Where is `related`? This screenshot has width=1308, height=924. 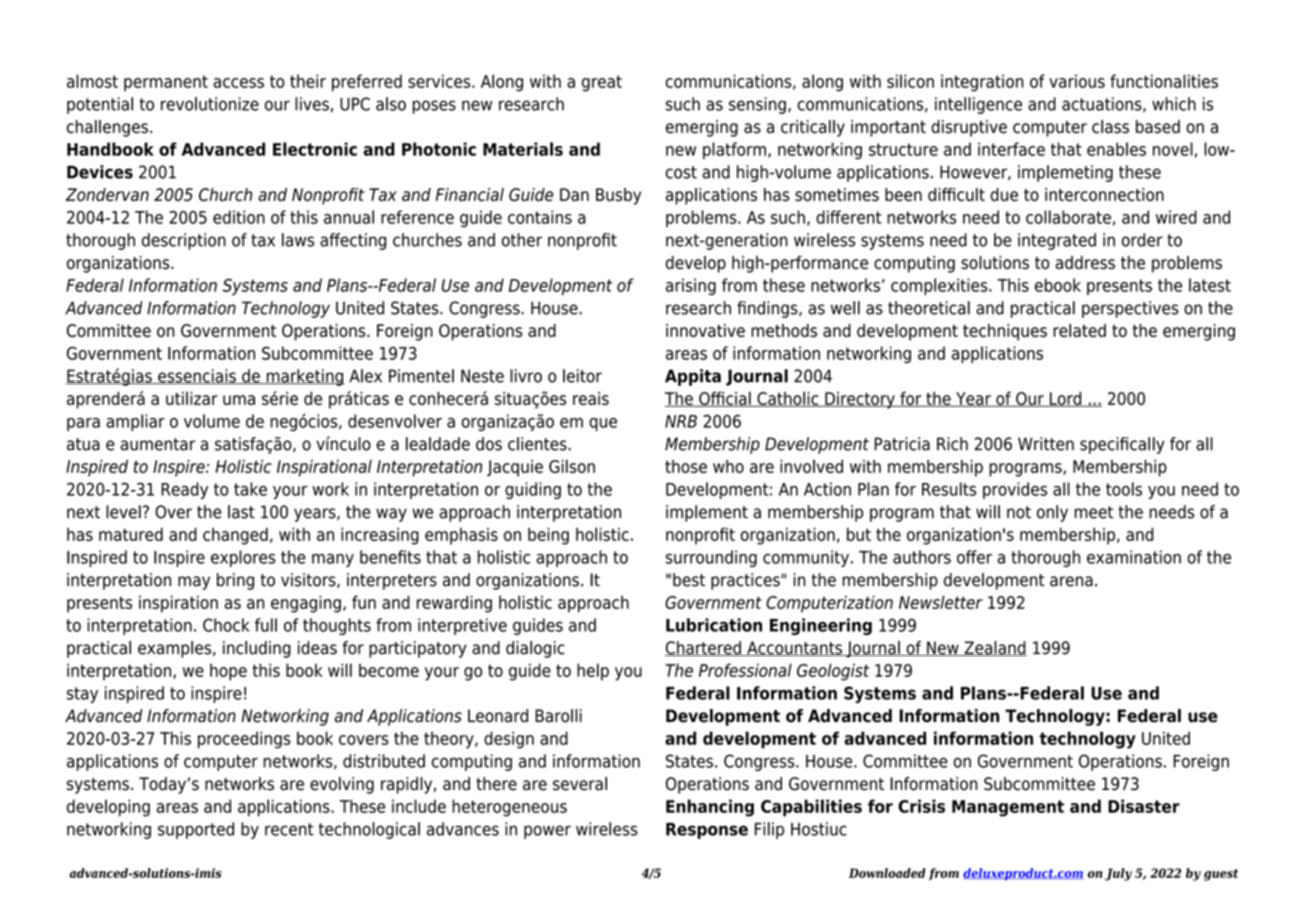
related is located at coordinates (1079, 330).
